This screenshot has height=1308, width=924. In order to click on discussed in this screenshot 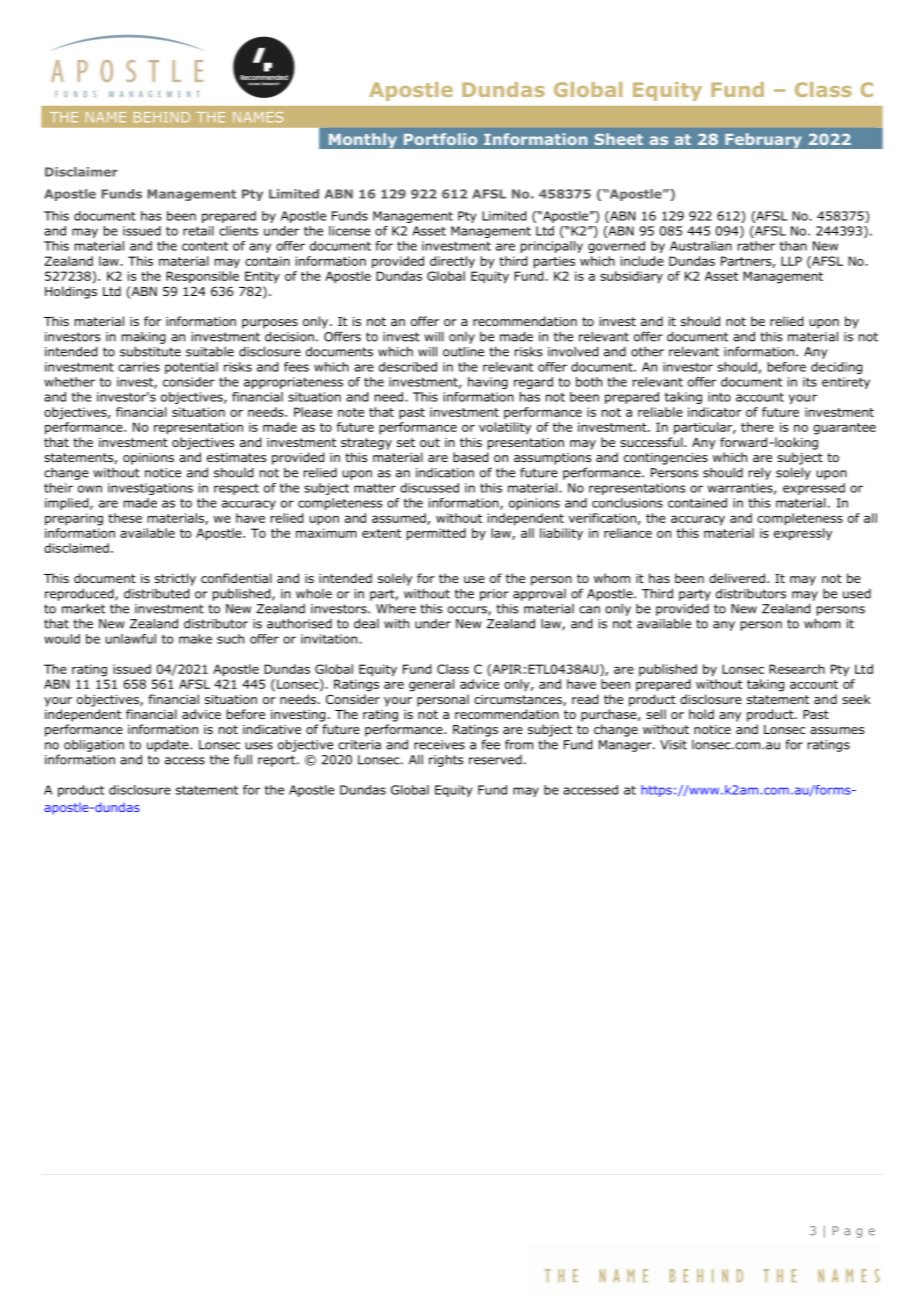, I will do `click(429, 488)`.
